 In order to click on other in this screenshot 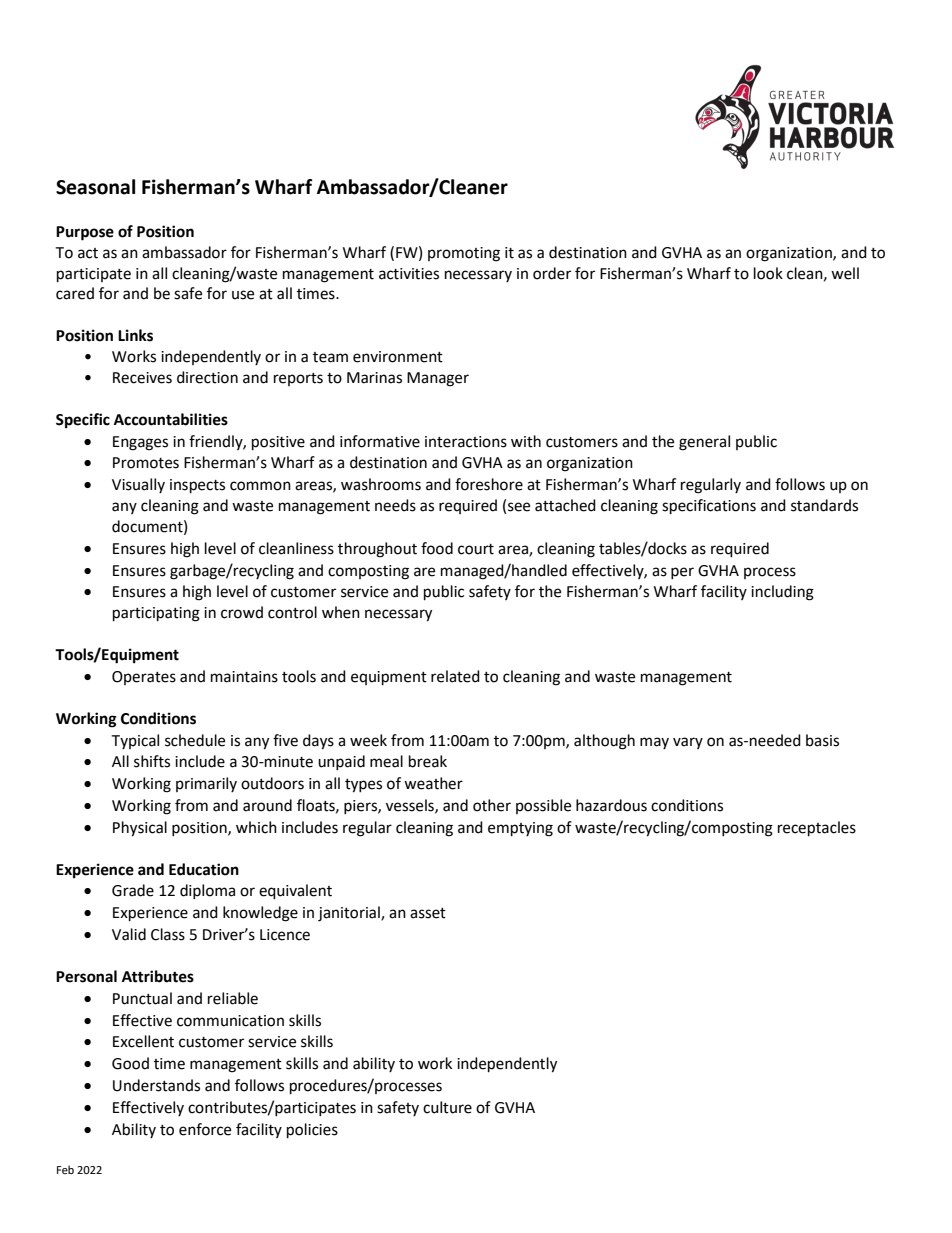, I will do `click(492, 805)`.
